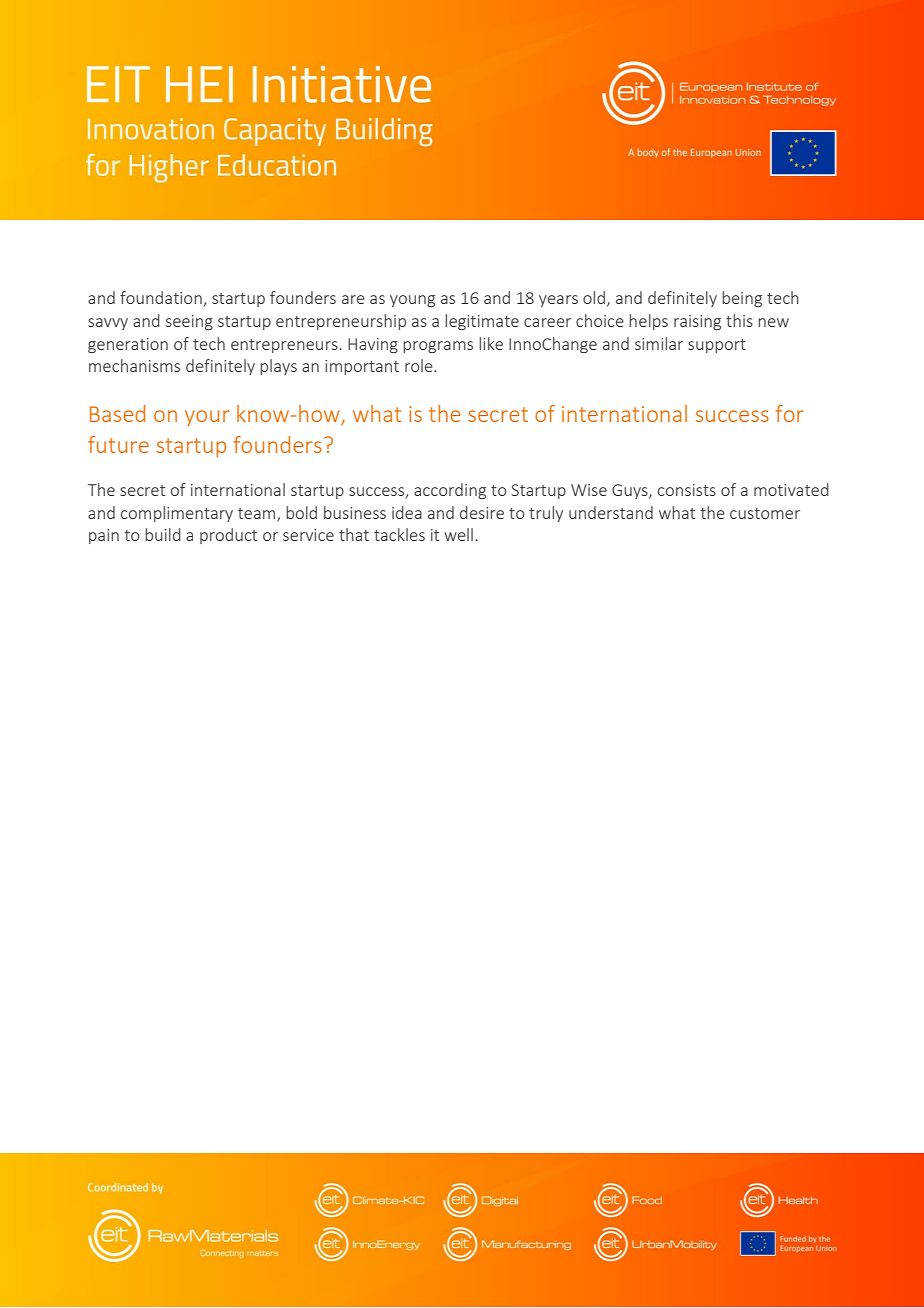 The width and height of the screenshot is (924, 1308). I want to click on your, so click(207, 418).
